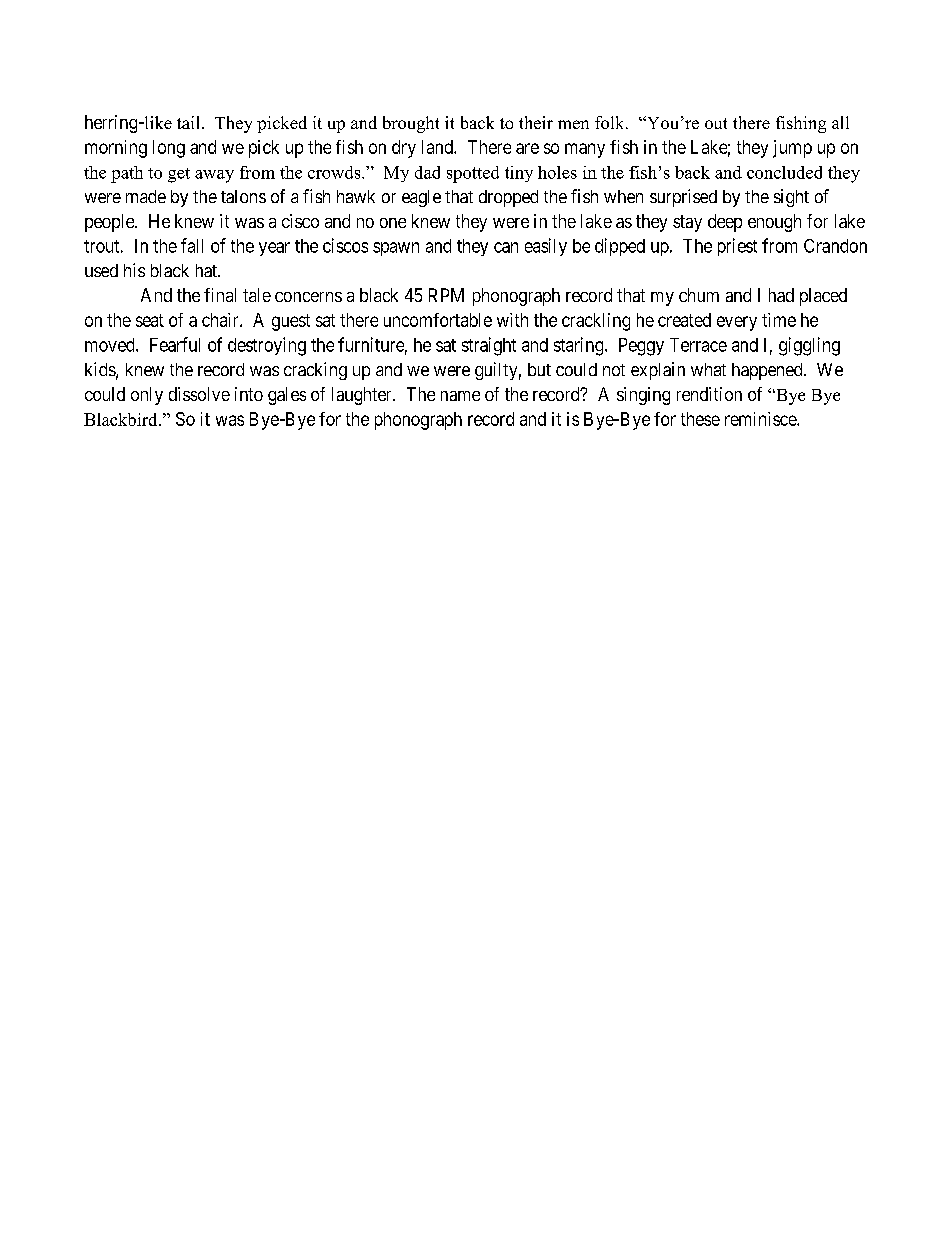 The height and width of the page is (1233, 952). I want to click on dissolve, so click(199, 394).
